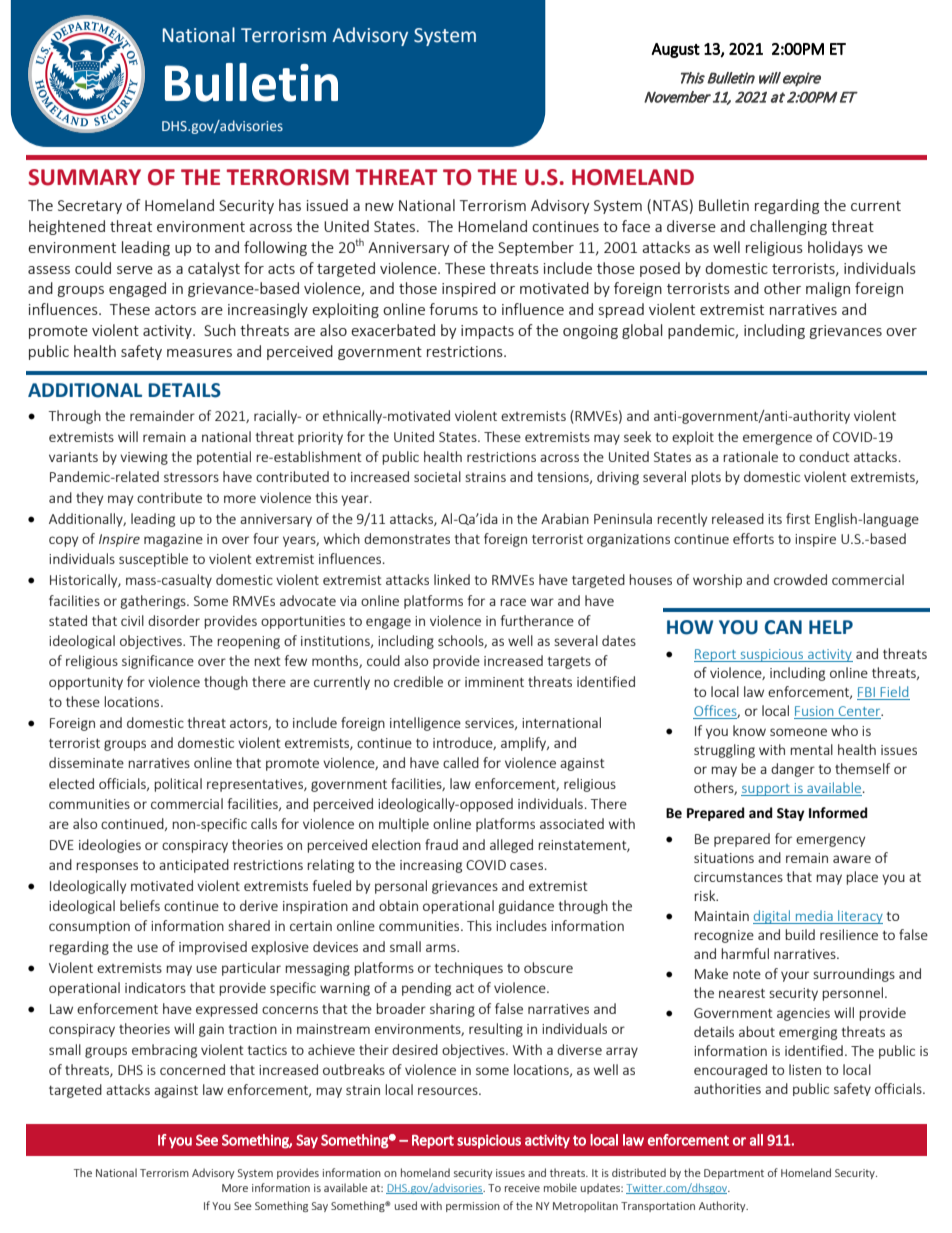 The height and width of the image is (1233, 952). What do you see at coordinates (192, 1069) in the image?
I see `concerned` at bounding box center [192, 1069].
